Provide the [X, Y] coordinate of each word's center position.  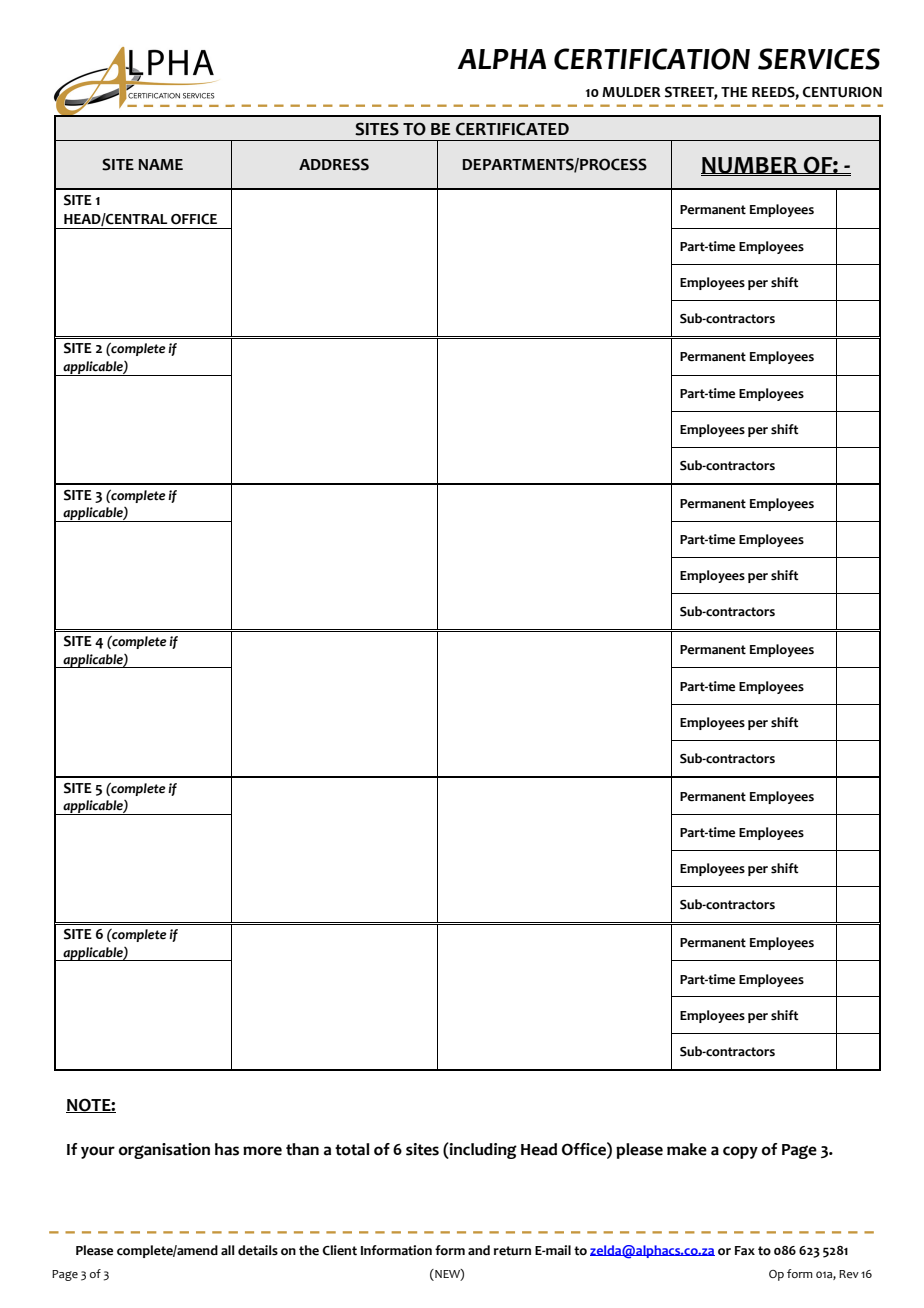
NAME [160, 164]
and [479, 1250]
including [482, 1151]
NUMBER [750, 166]
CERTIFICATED [512, 129]
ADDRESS [334, 164]
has [227, 1149]
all [228, 1250]
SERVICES [819, 59]
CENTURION [842, 92]
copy [740, 1152]
